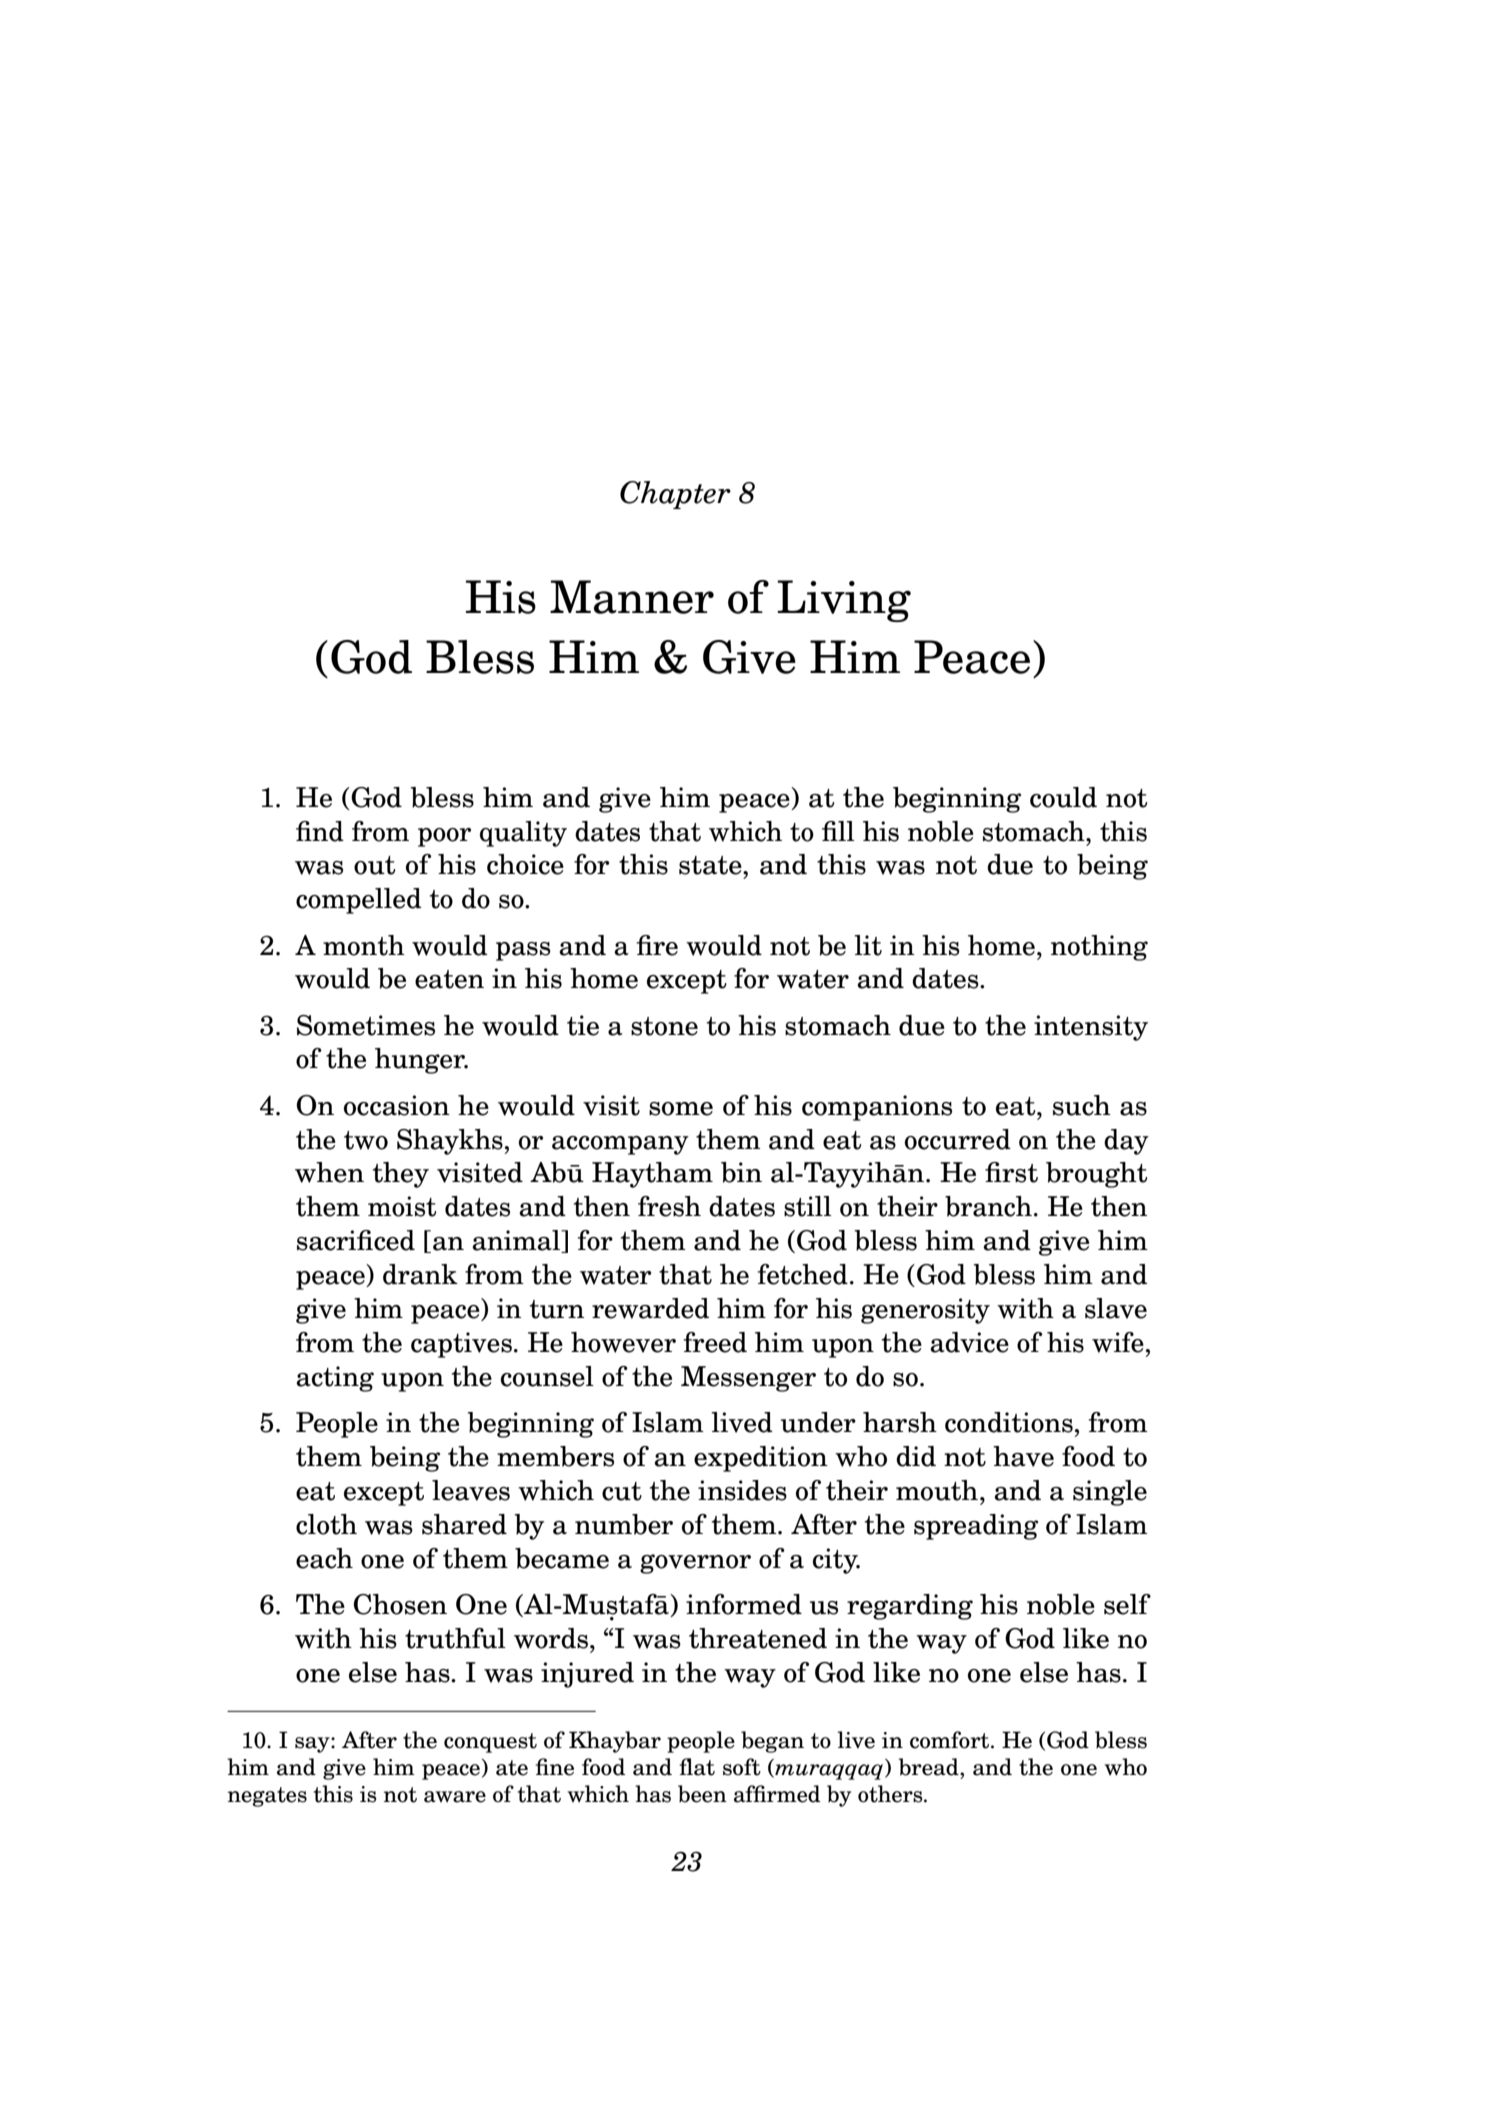 The image size is (1490, 2108). Describe the element at coordinates (632, 597) in the screenshot. I see `Manner` at that location.
